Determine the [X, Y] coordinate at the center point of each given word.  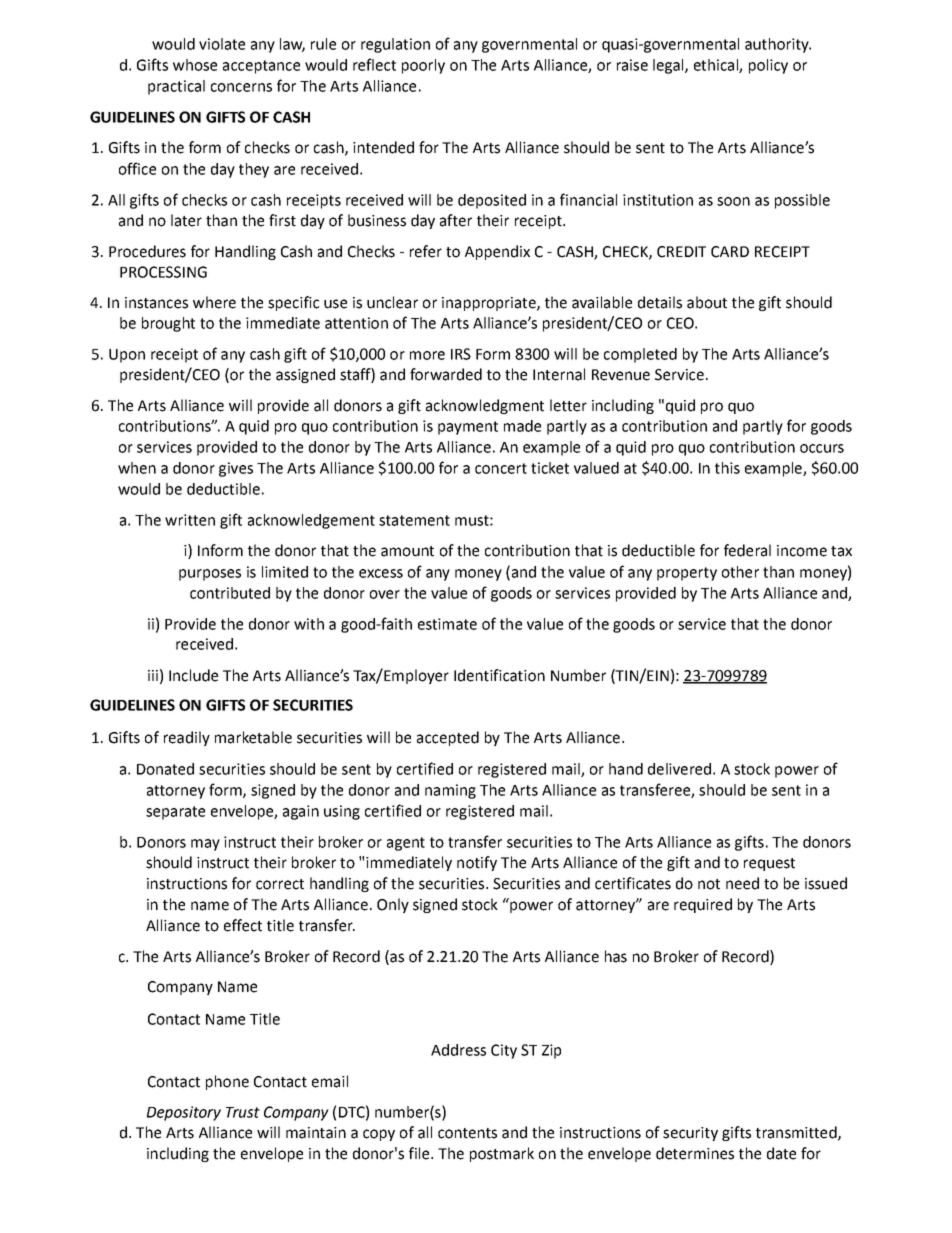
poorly [423, 66]
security [690, 1134]
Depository [184, 1113]
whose [195, 65]
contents [467, 1133]
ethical [717, 66]
